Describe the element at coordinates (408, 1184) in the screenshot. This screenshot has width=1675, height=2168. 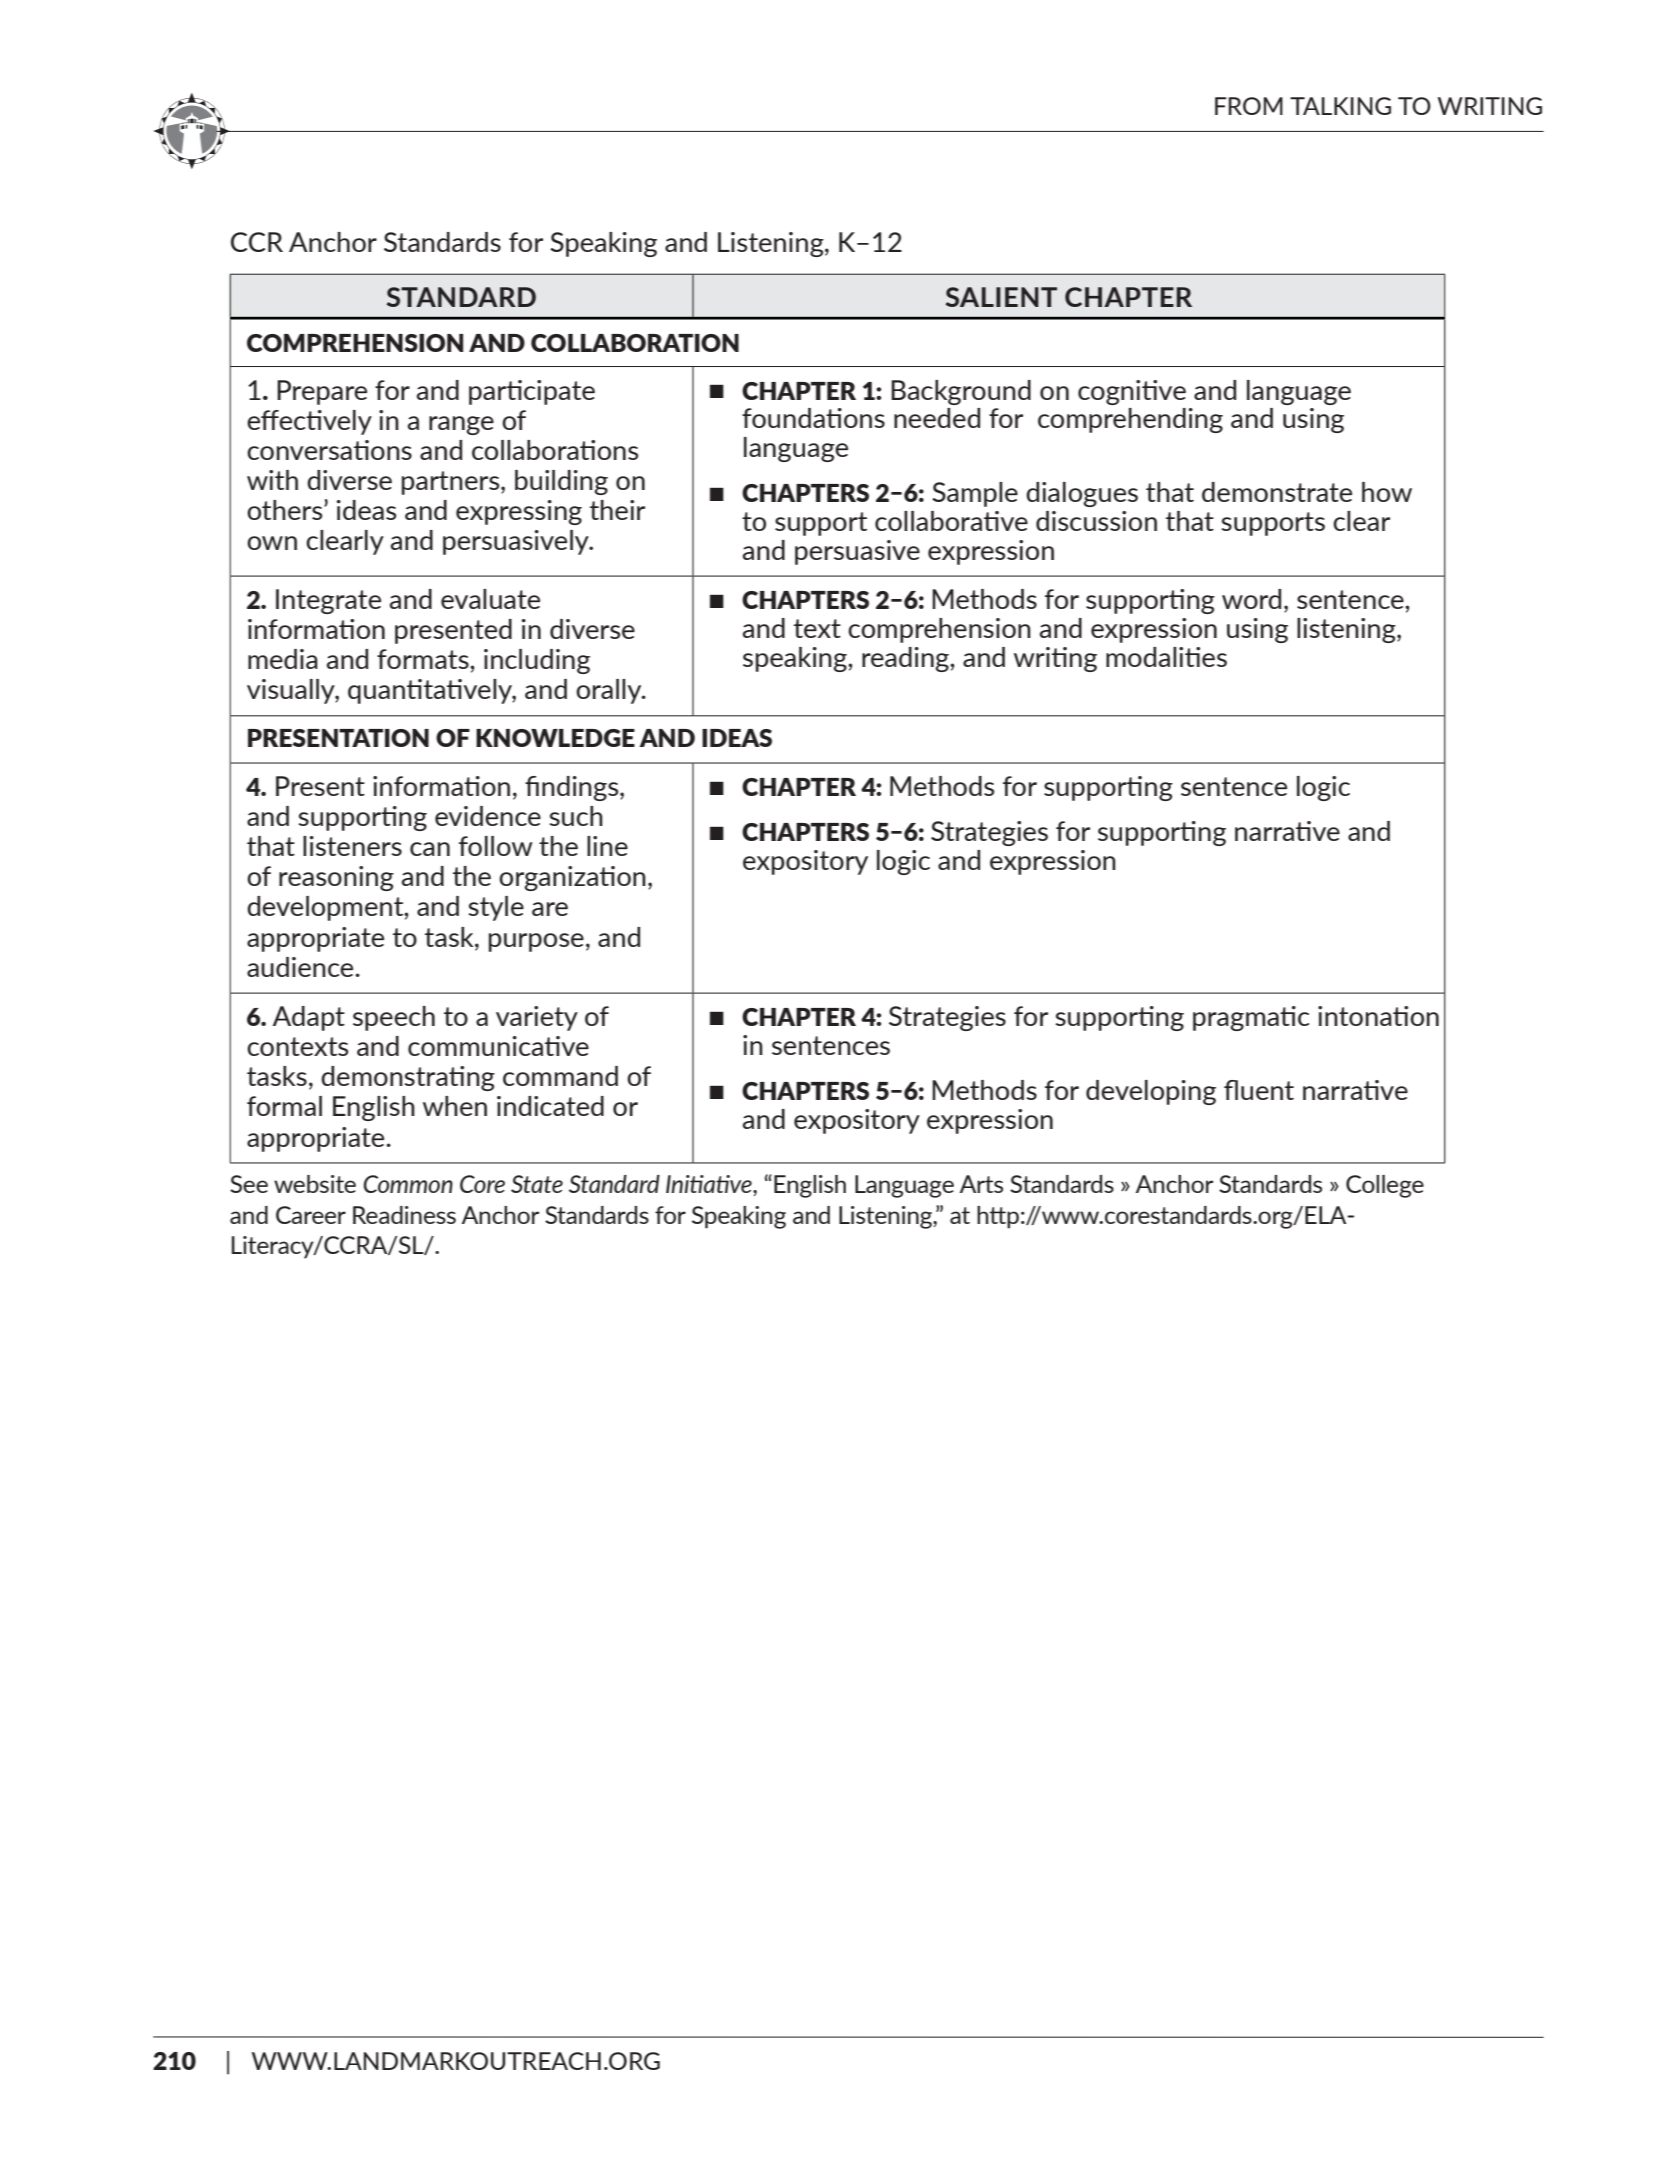
I see `Common` at that location.
